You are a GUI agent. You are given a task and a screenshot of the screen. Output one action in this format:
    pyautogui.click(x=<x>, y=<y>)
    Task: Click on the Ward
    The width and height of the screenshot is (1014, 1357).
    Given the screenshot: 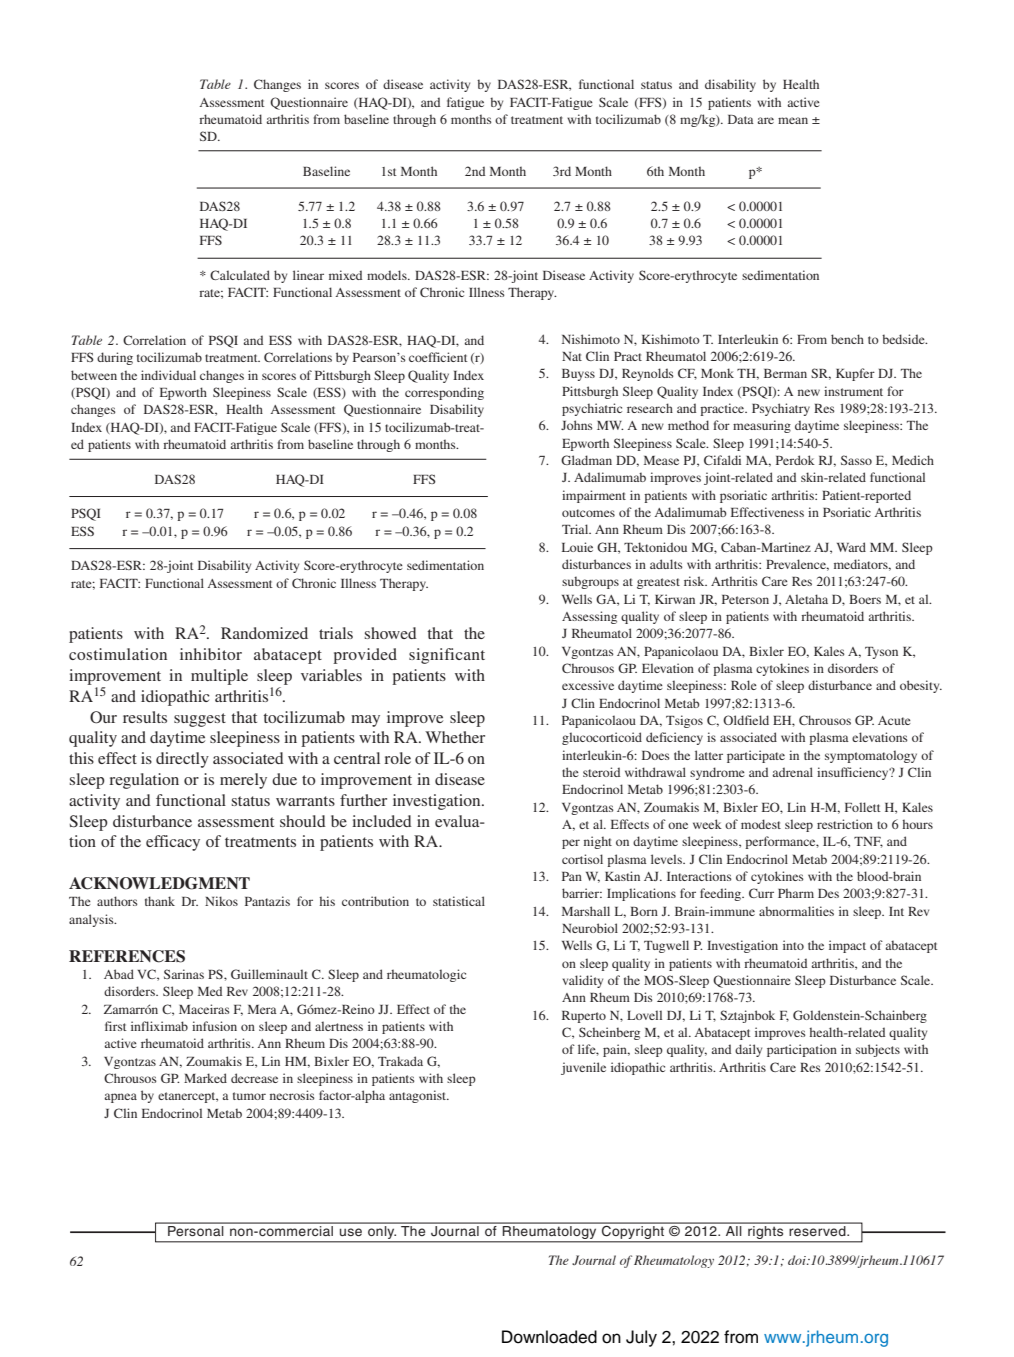 What is the action you would take?
    pyautogui.click(x=851, y=547)
